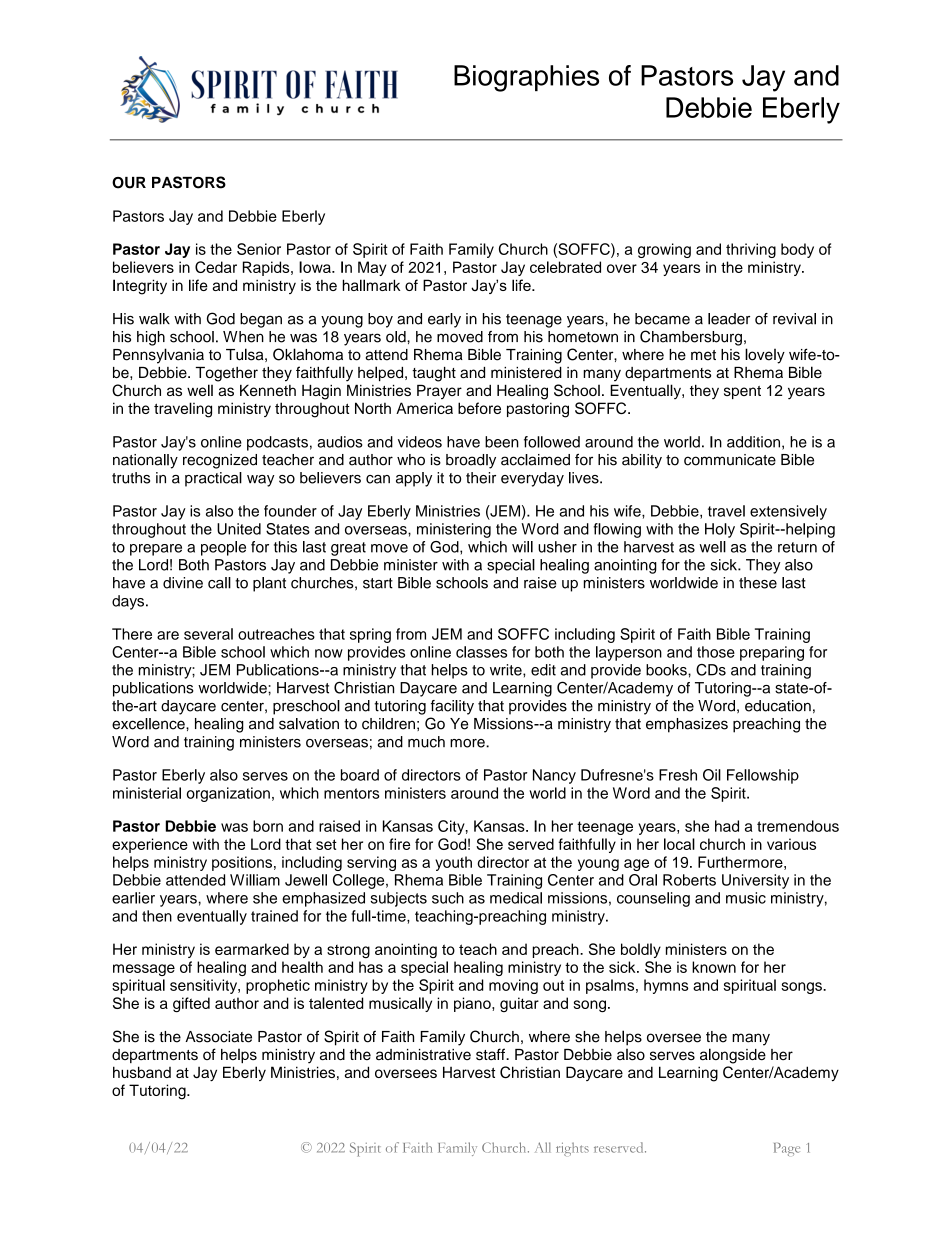 This screenshot has height=1233, width=952. Describe the element at coordinates (733, 1056) in the screenshot. I see `alongside` at that location.
